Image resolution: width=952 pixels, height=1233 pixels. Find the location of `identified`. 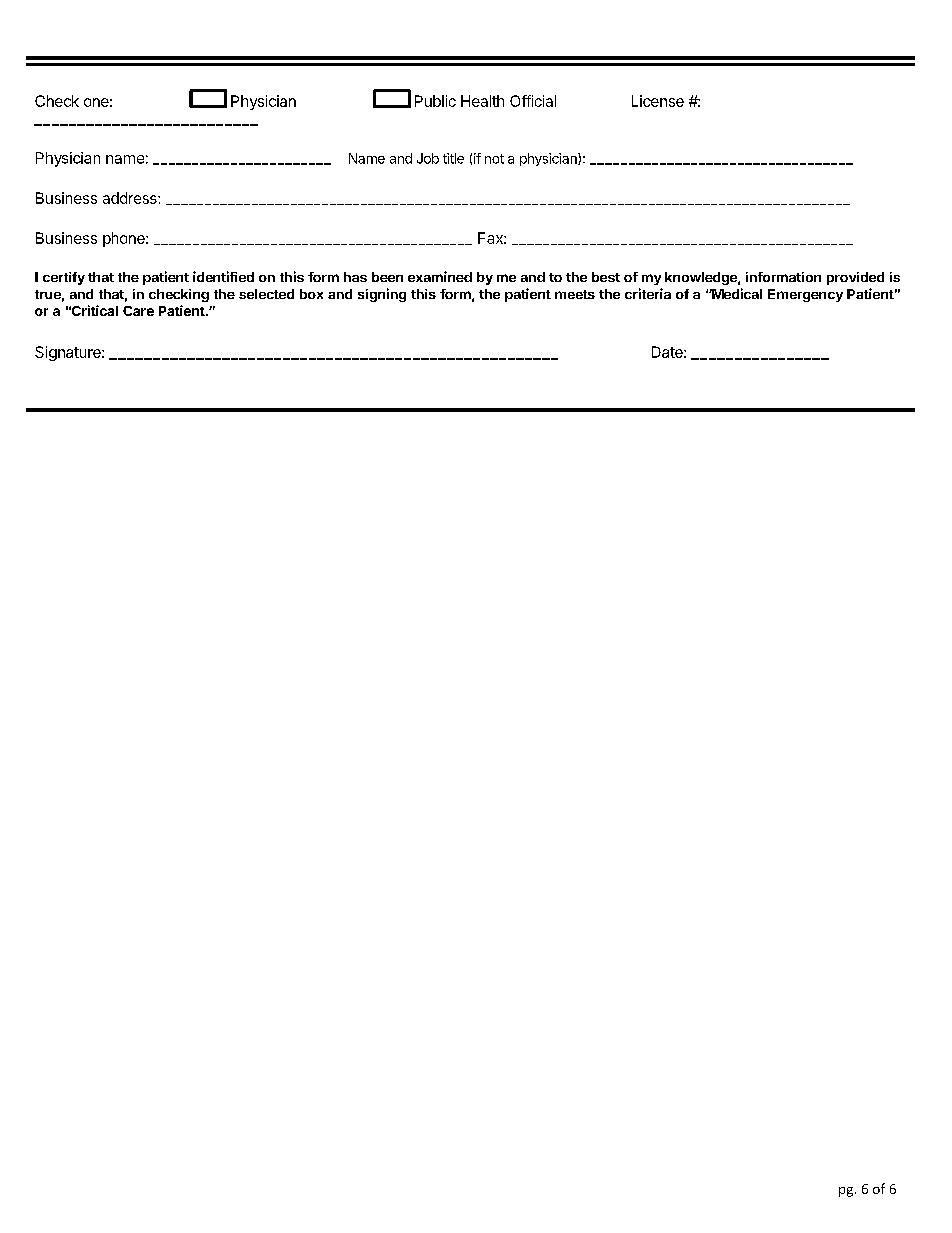

identified is located at coordinates (223, 276).
